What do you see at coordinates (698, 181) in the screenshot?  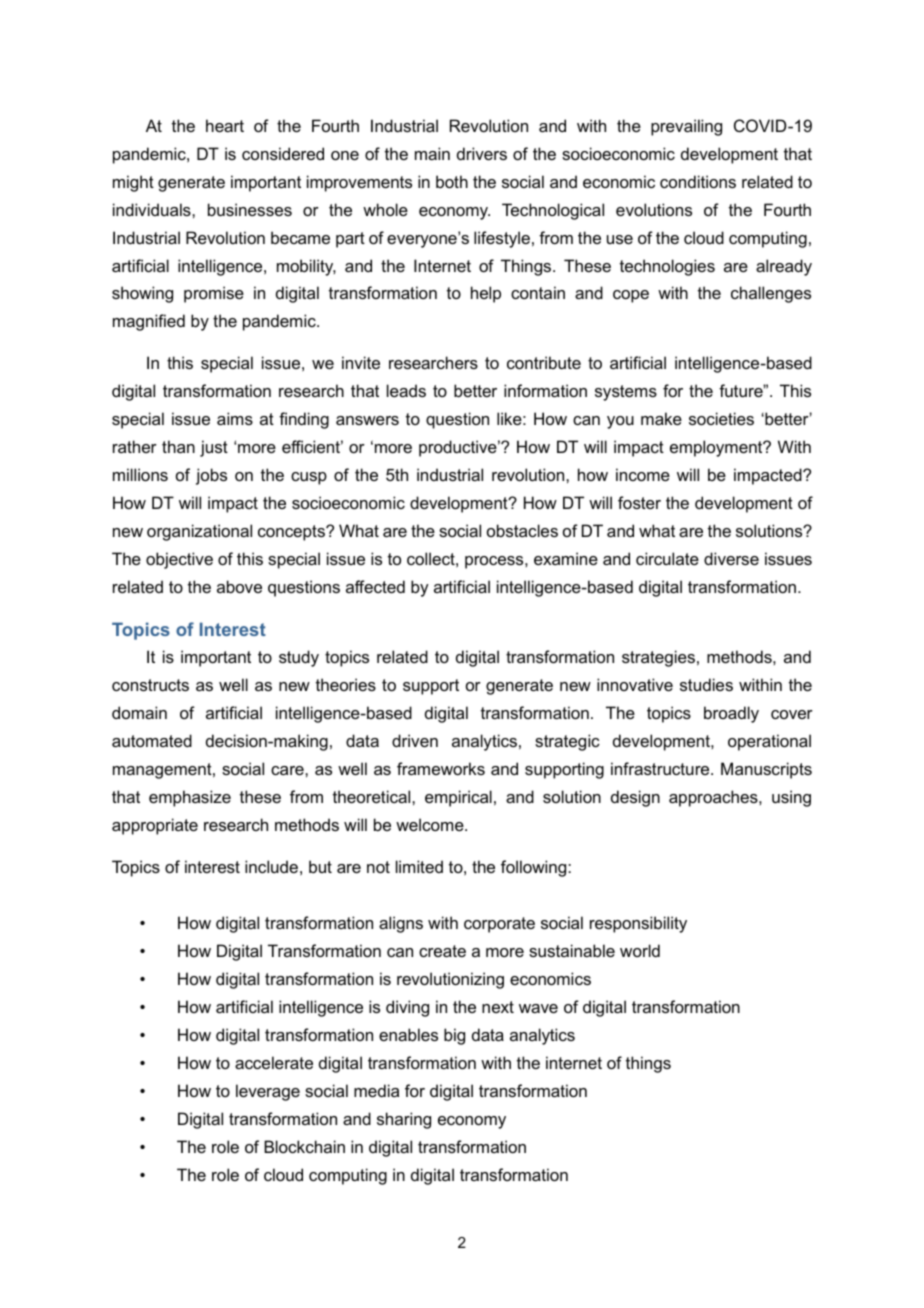 I see `conditions` at bounding box center [698, 181].
